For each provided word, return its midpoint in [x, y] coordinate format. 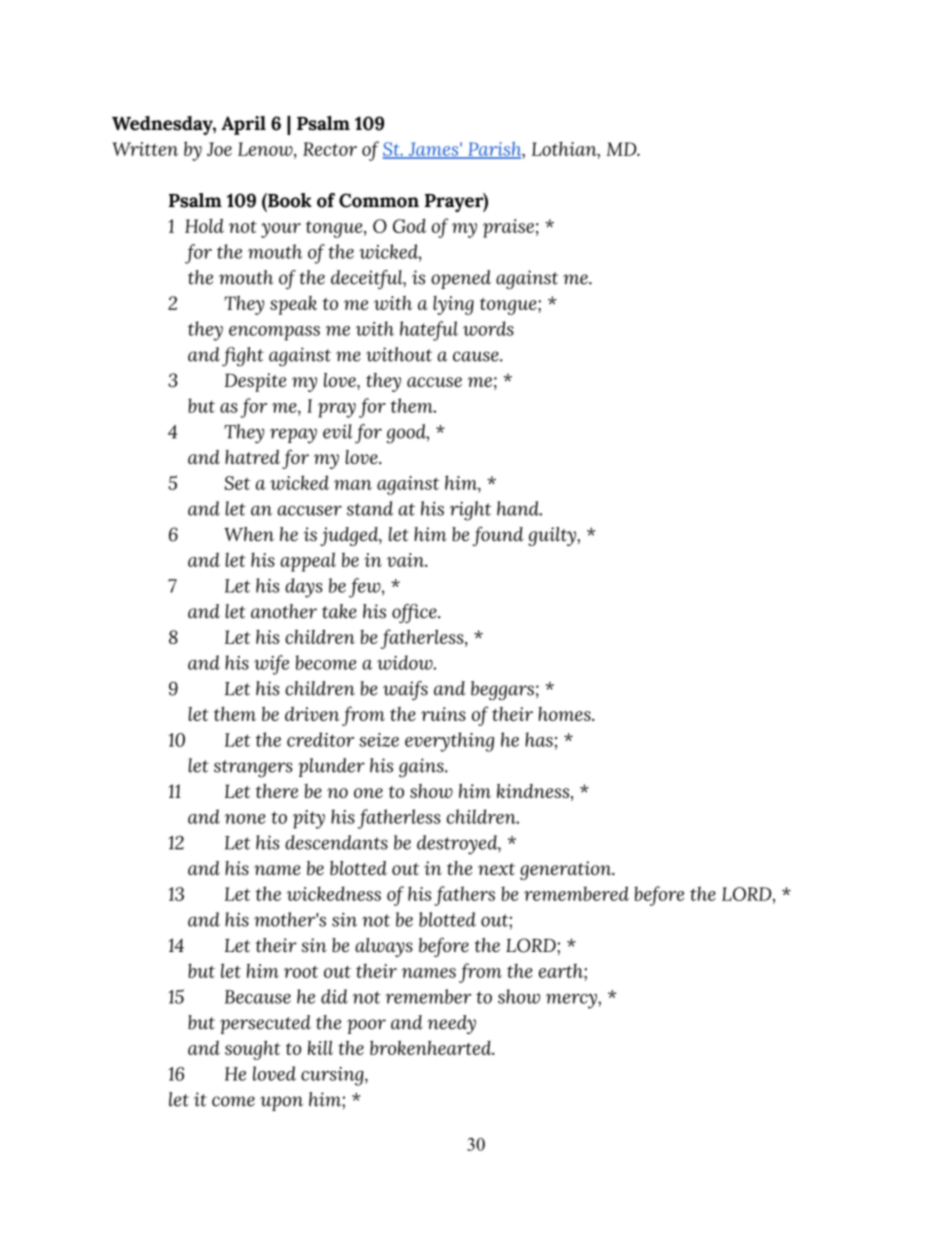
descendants [336, 842]
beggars [502, 690]
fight [243, 357]
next [496, 869]
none [245, 819]
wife [271, 665]
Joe [219, 149]
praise [508, 228]
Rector [330, 149]
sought [253, 1050]
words [488, 328]
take [339, 611]
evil [337, 431]
